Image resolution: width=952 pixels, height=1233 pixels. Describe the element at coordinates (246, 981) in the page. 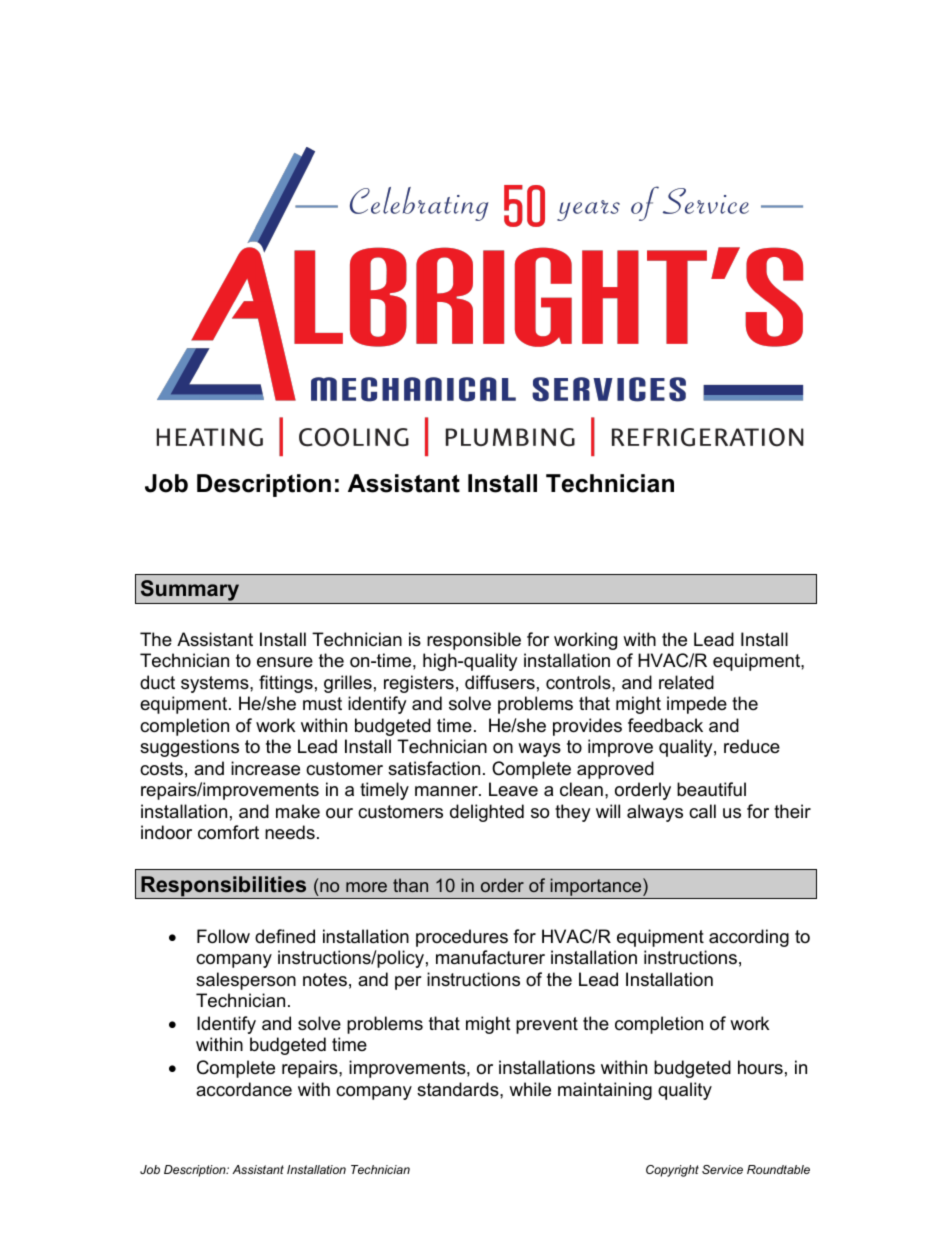

I see `salesperson` at that location.
